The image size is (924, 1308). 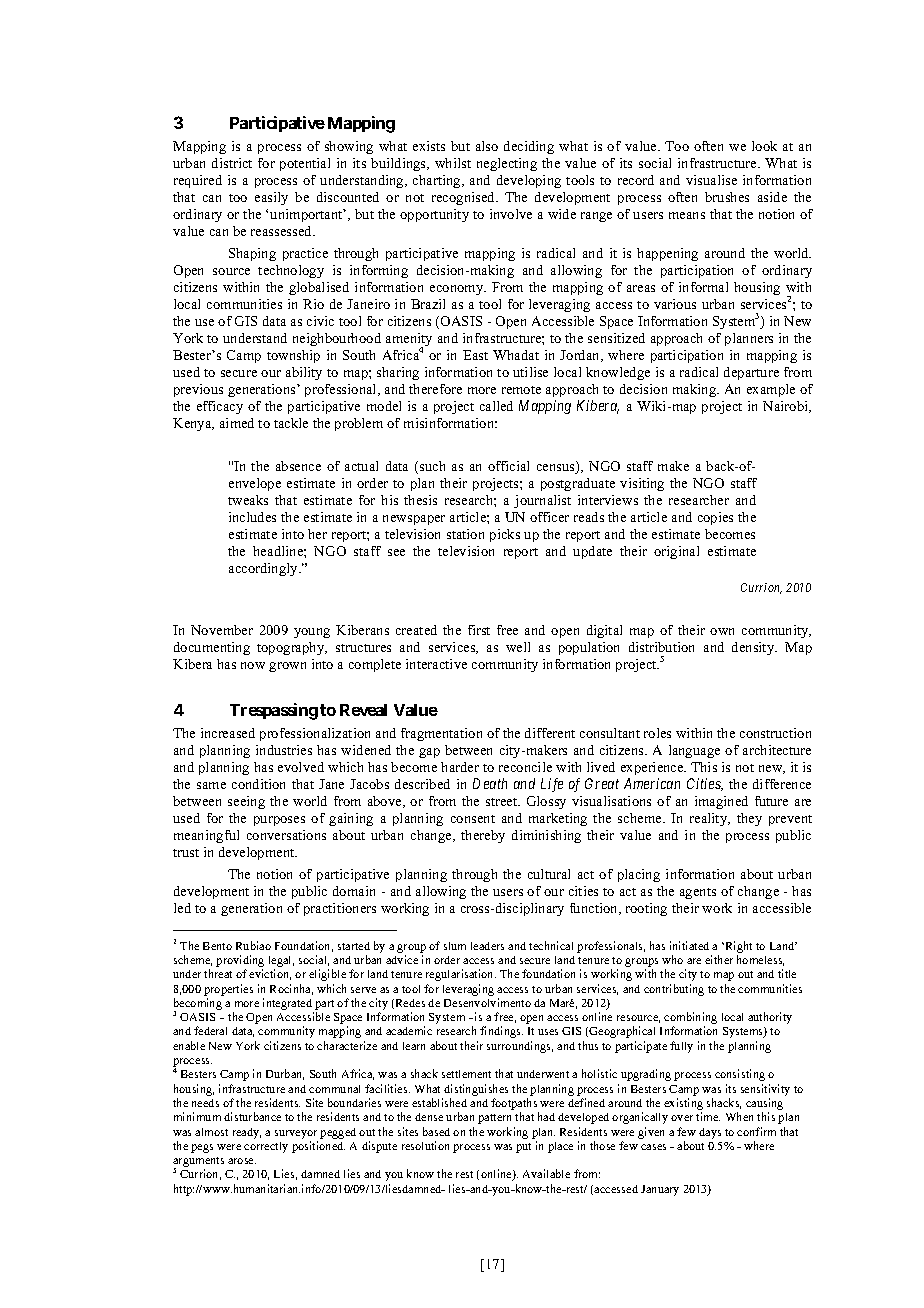 What do you see at coordinates (266, 1147) in the screenshot?
I see `correctly` at bounding box center [266, 1147].
